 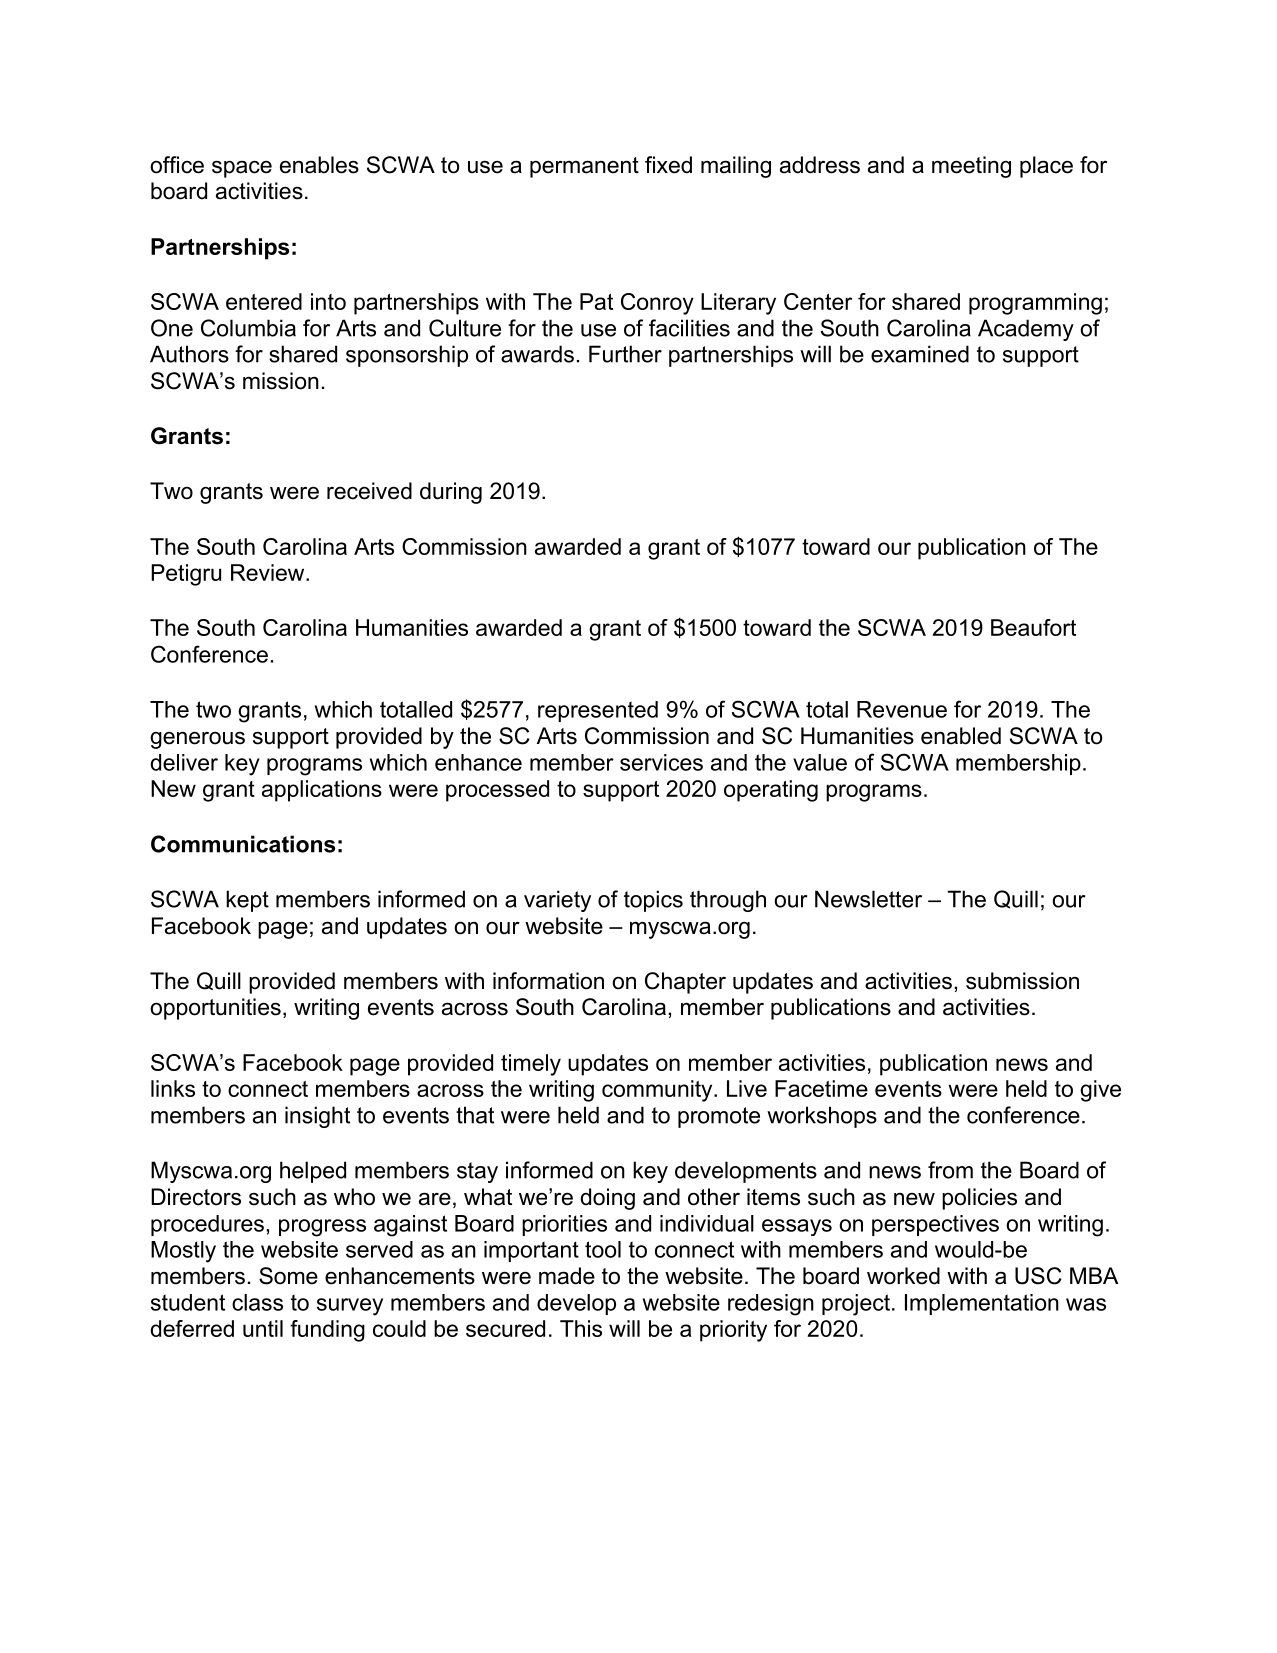 I want to click on space, so click(x=242, y=169).
